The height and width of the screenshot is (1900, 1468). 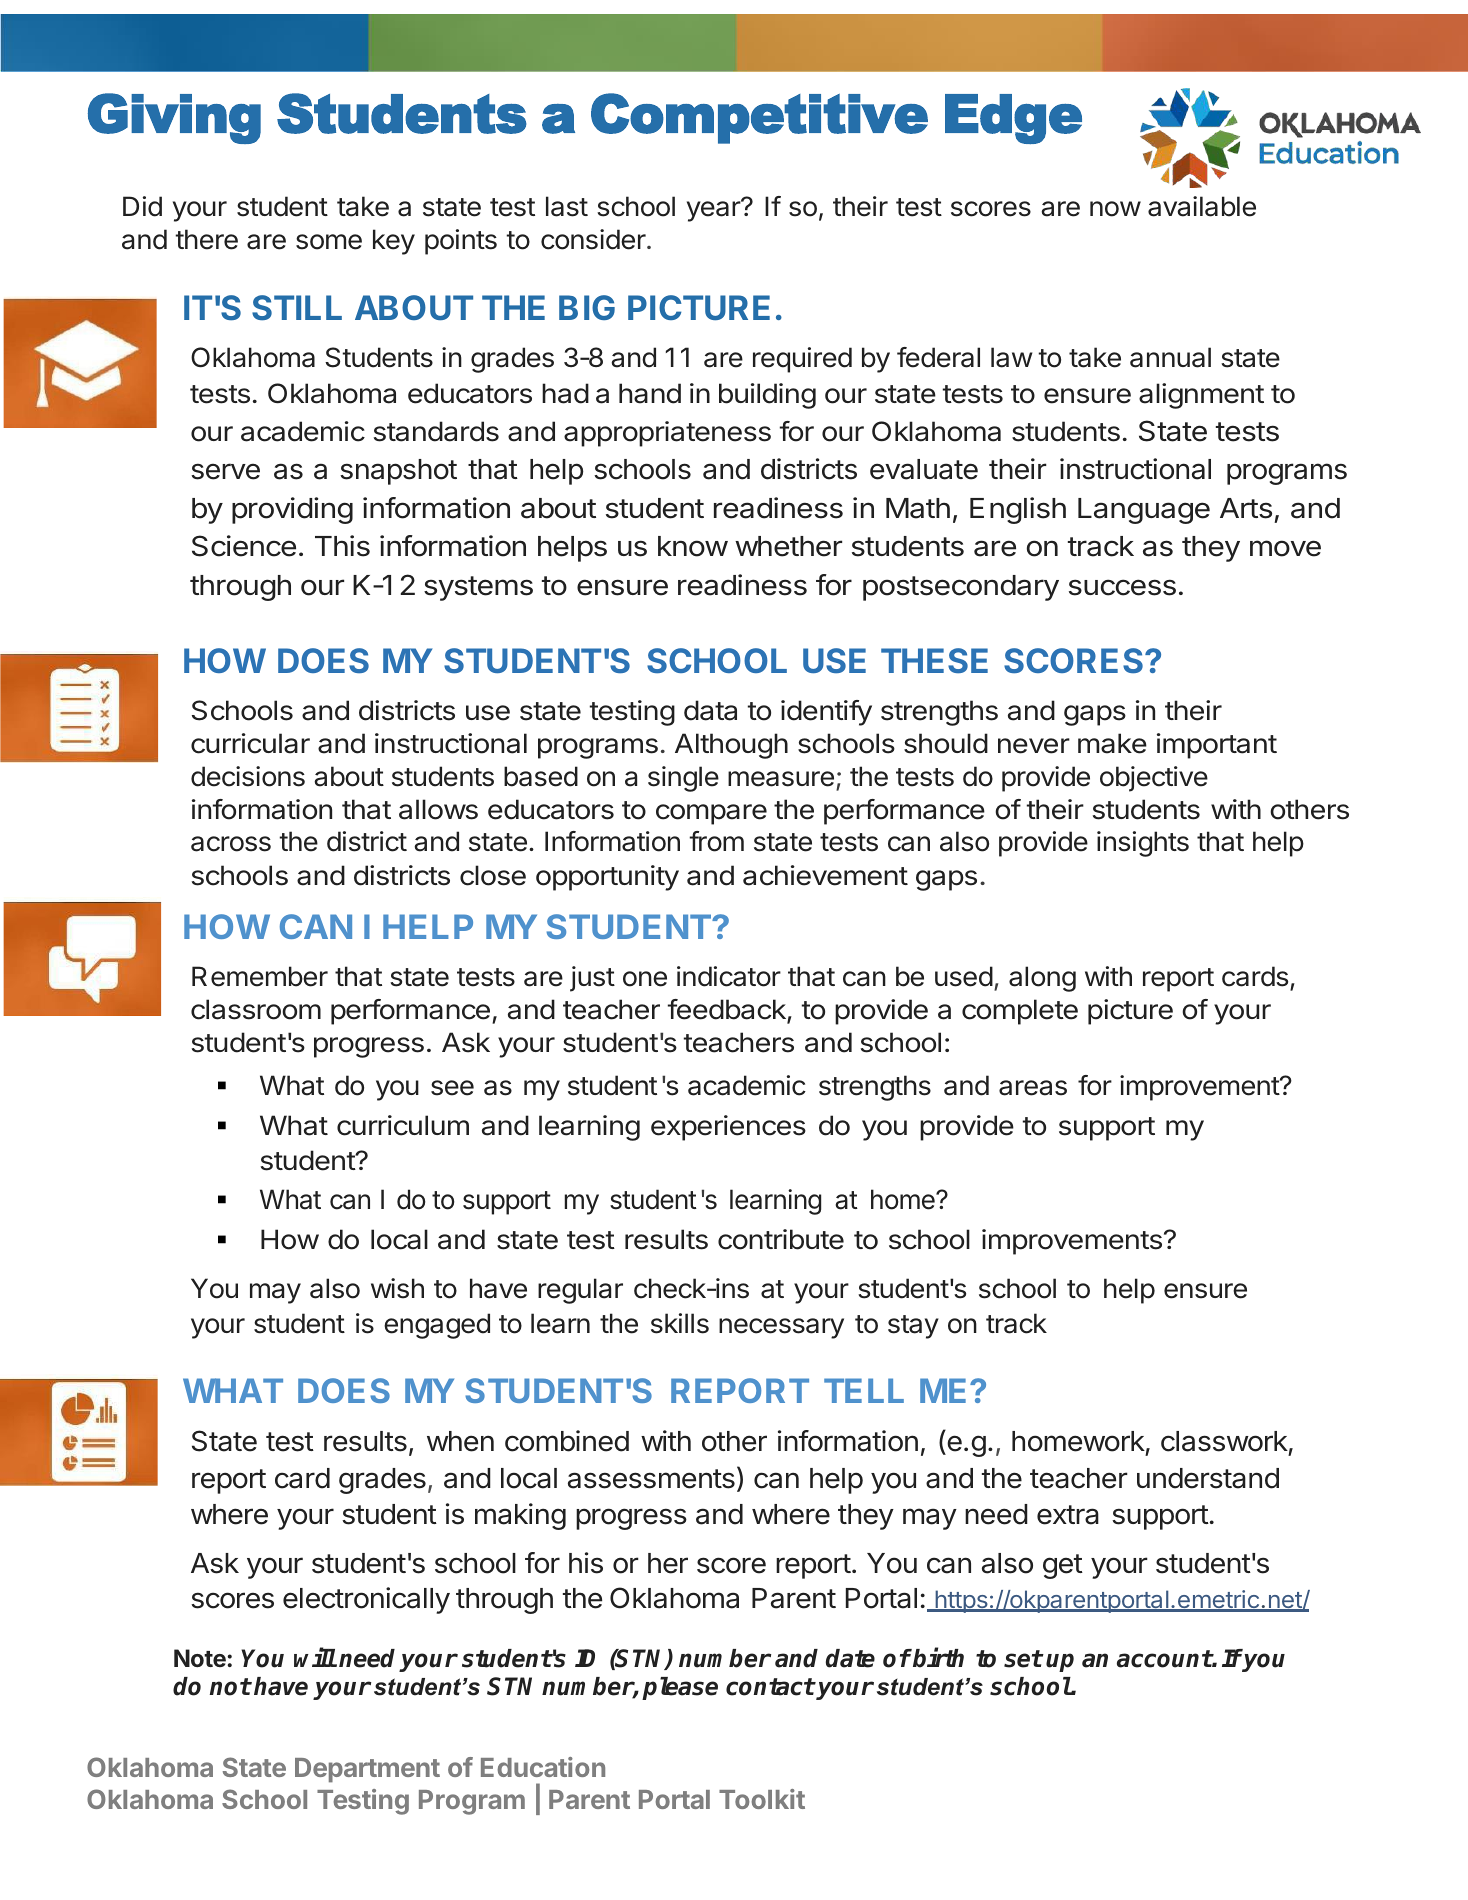 I want to click on Toolkit, so click(x=762, y=1799).
